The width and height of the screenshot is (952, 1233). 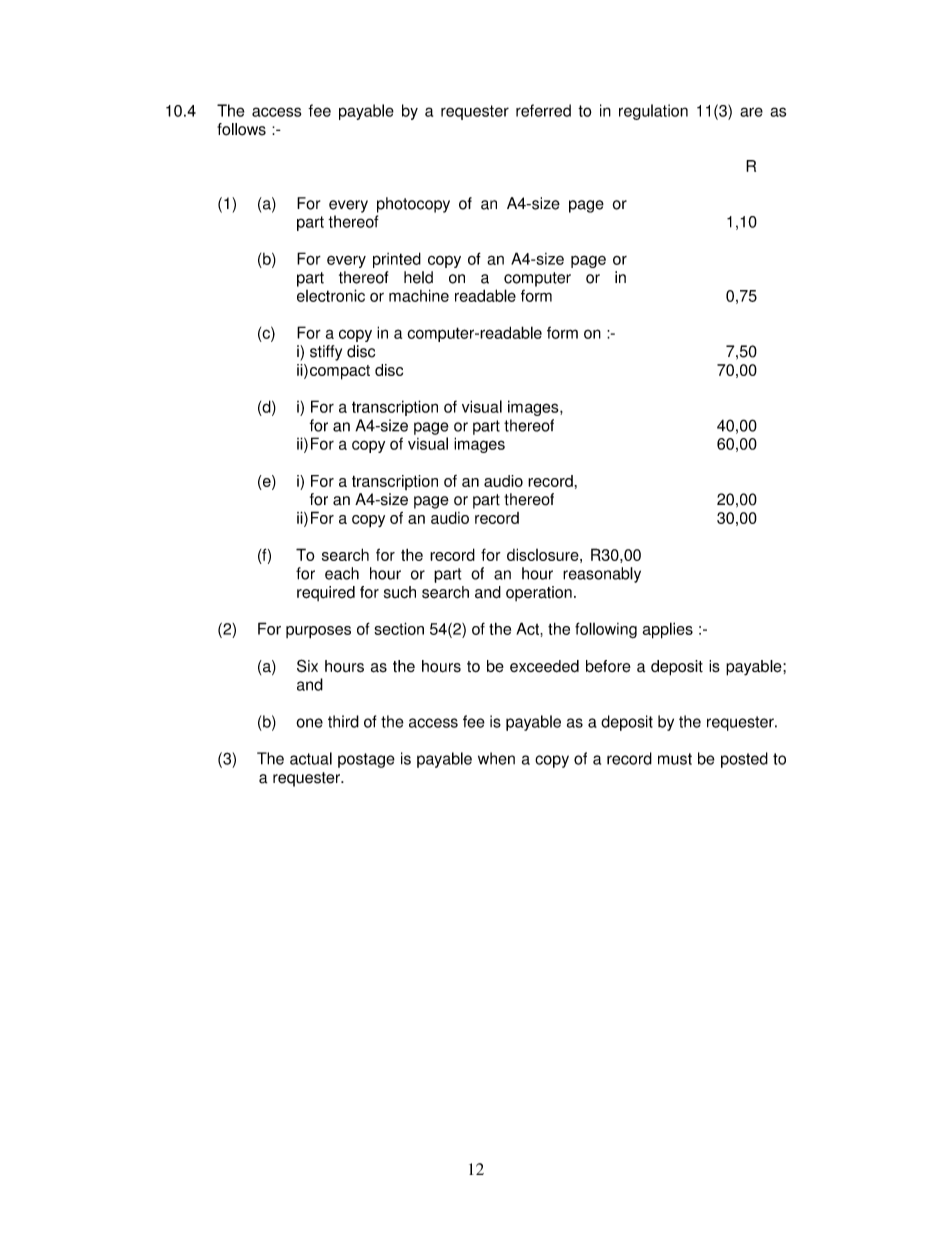 I want to click on machine, so click(x=419, y=295).
